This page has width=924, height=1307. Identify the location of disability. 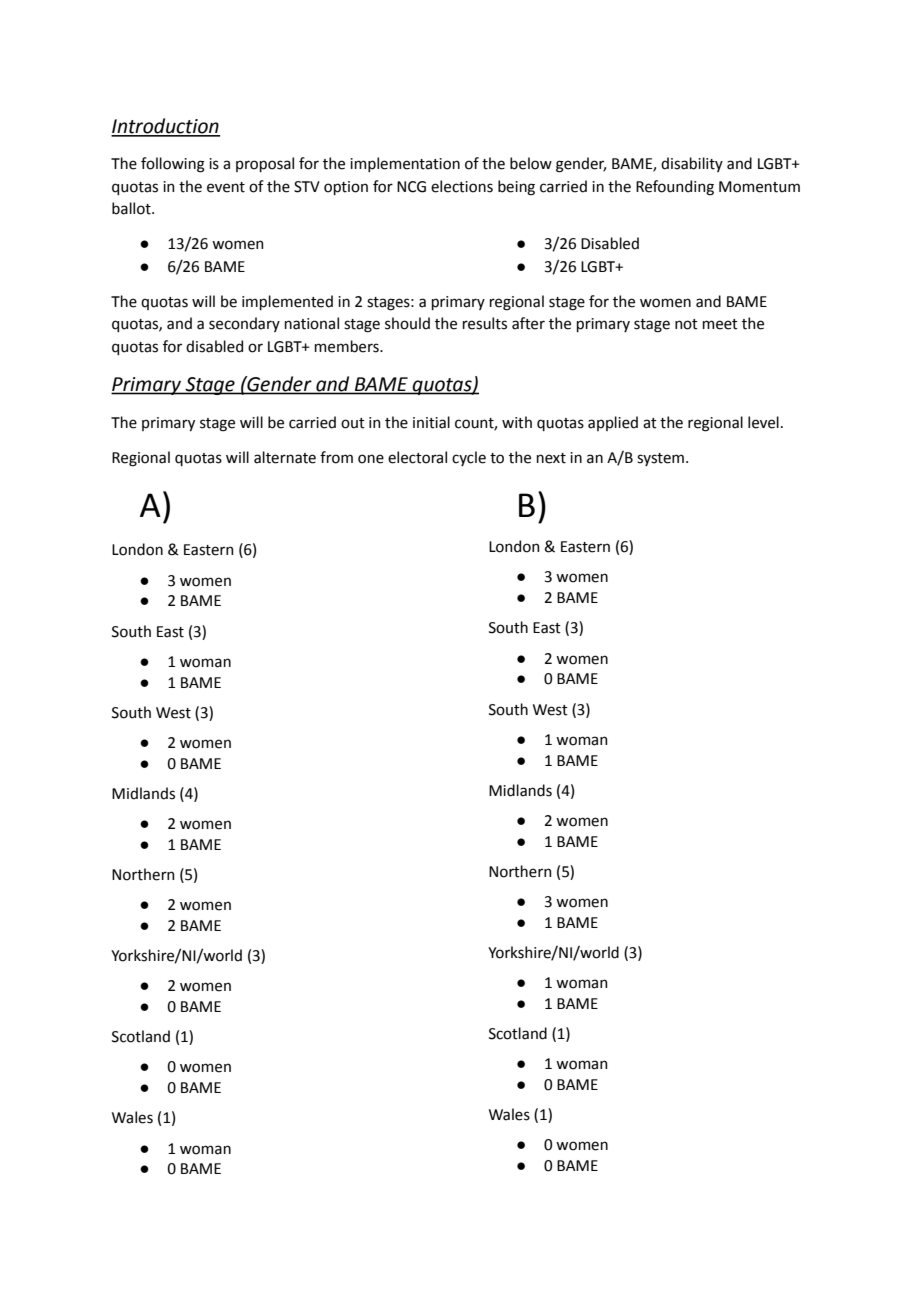
(692, 164).
